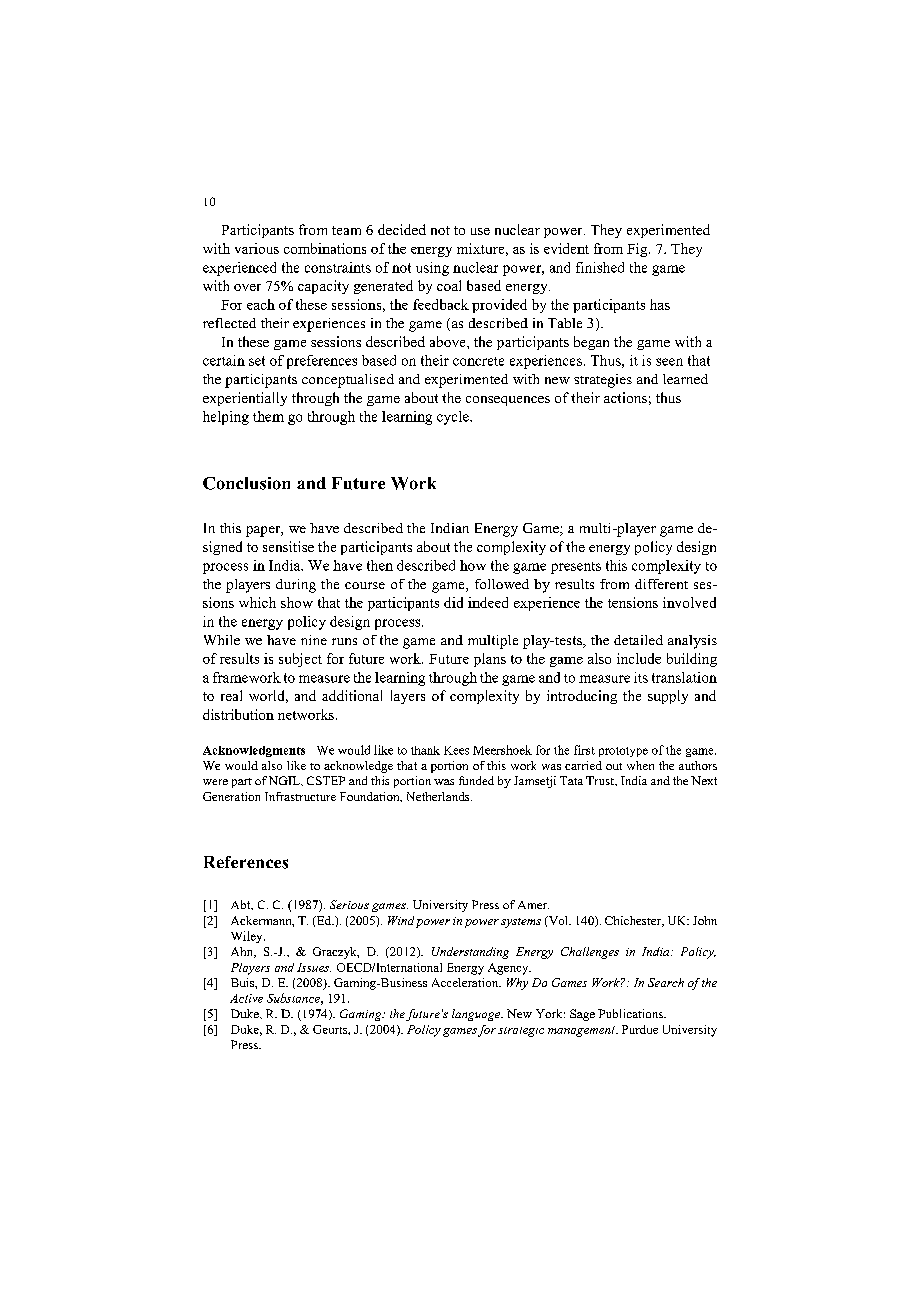 Image resolution: width=924 pixels, height=1308 pixels. Describe the element at coordinates (638, 250) in the page. I see `Fig` at that location.
